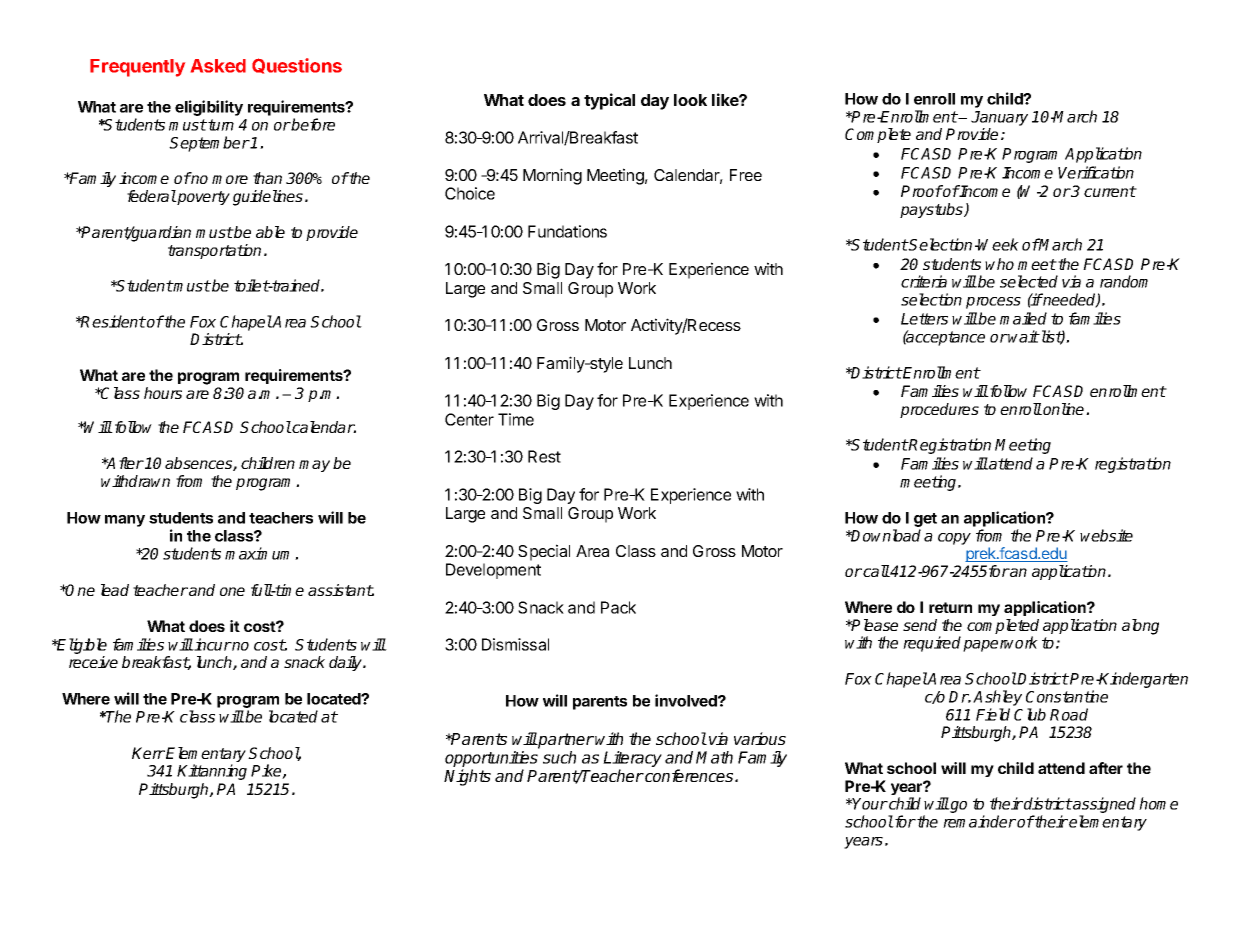 The width and height of the document is (1233, 952). Describe the element at coordinates (470, 193) in the document. I see `Choice` at that location.
